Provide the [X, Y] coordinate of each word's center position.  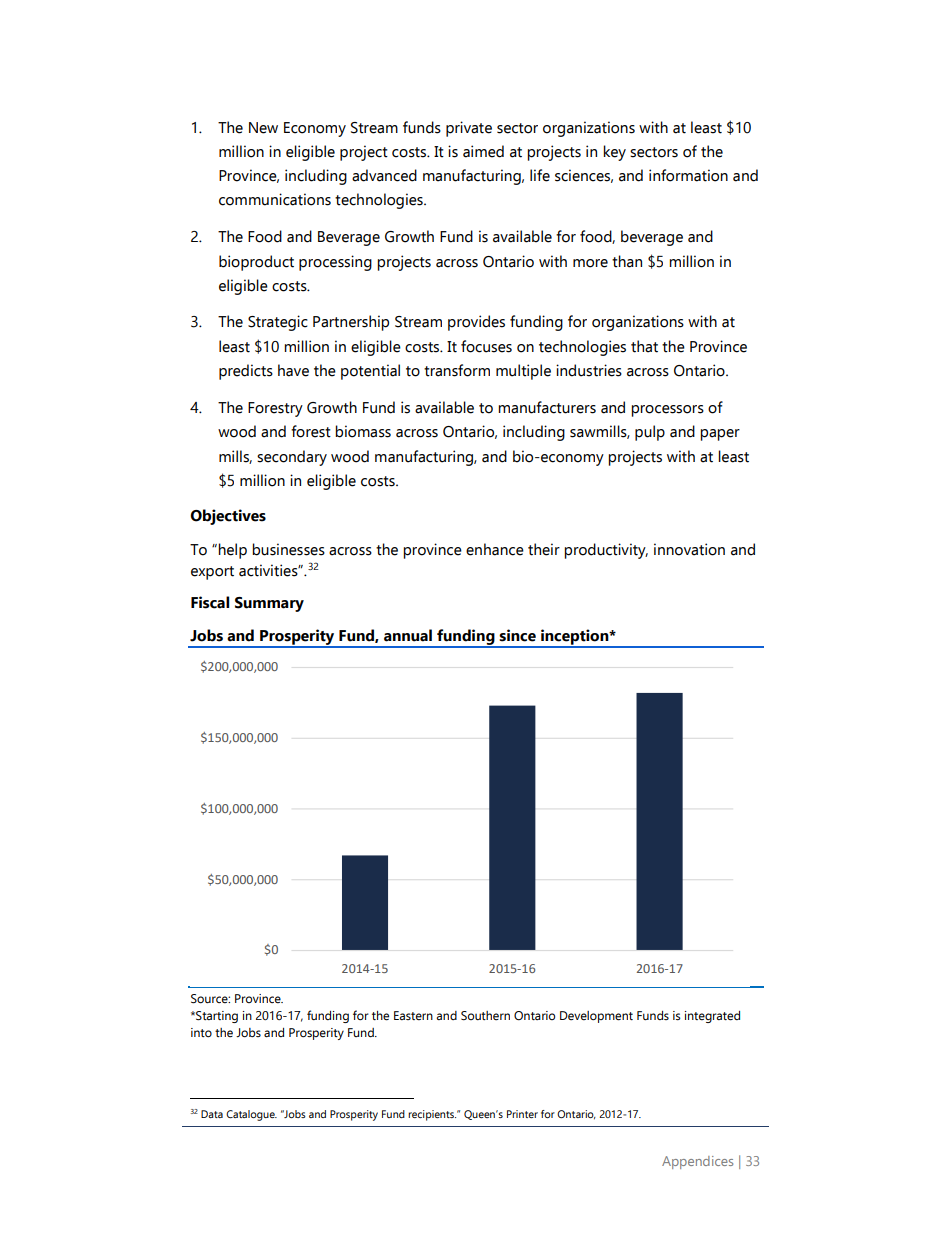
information [688, 175]
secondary [292, 458]
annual [408, 635]
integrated [712, 1017]
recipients [432, 1115]
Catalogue [251, 1115]
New [263, 128]
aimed [483, 151]
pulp [650, 433]
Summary [269, 604]
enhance [495, 549]
